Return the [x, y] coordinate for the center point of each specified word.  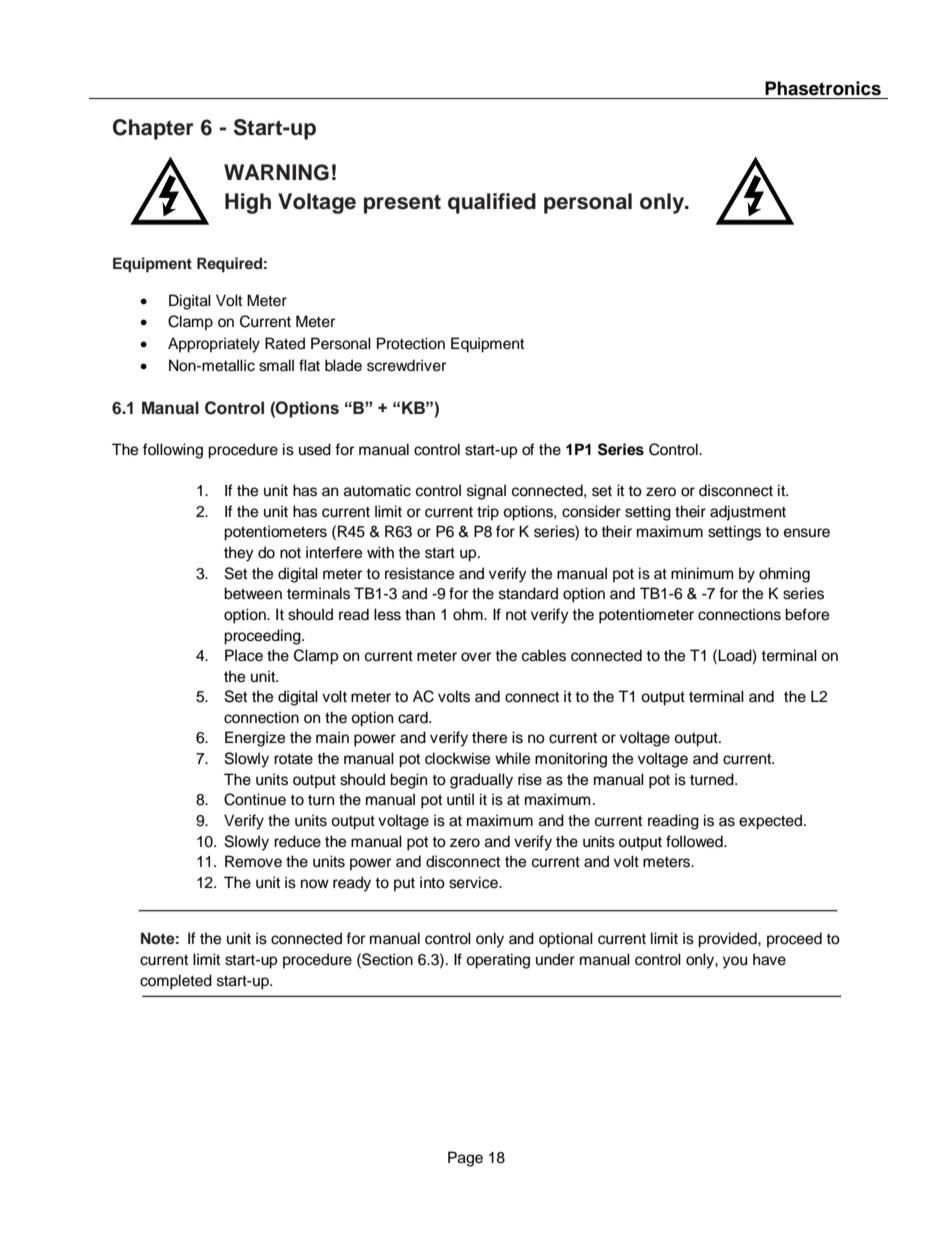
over [476, 657]
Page [465, 1159]
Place [244, 655]
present [402, 204]
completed [176, 982]
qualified [492, 203]
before [807, 614]
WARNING [276, 172]
